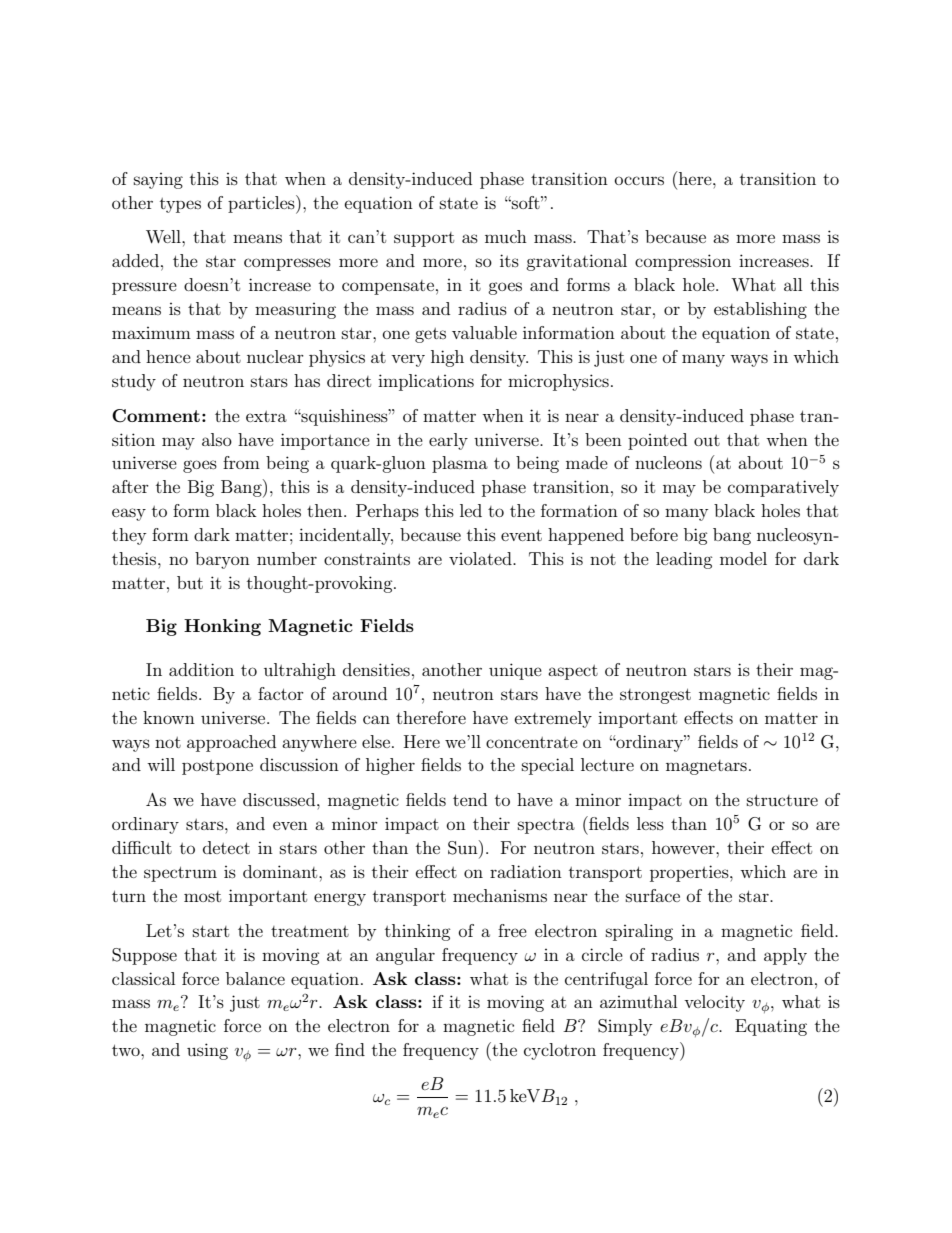 The height and width of the page is (1233, 952). I want to click on leading, so click(684, 560).
